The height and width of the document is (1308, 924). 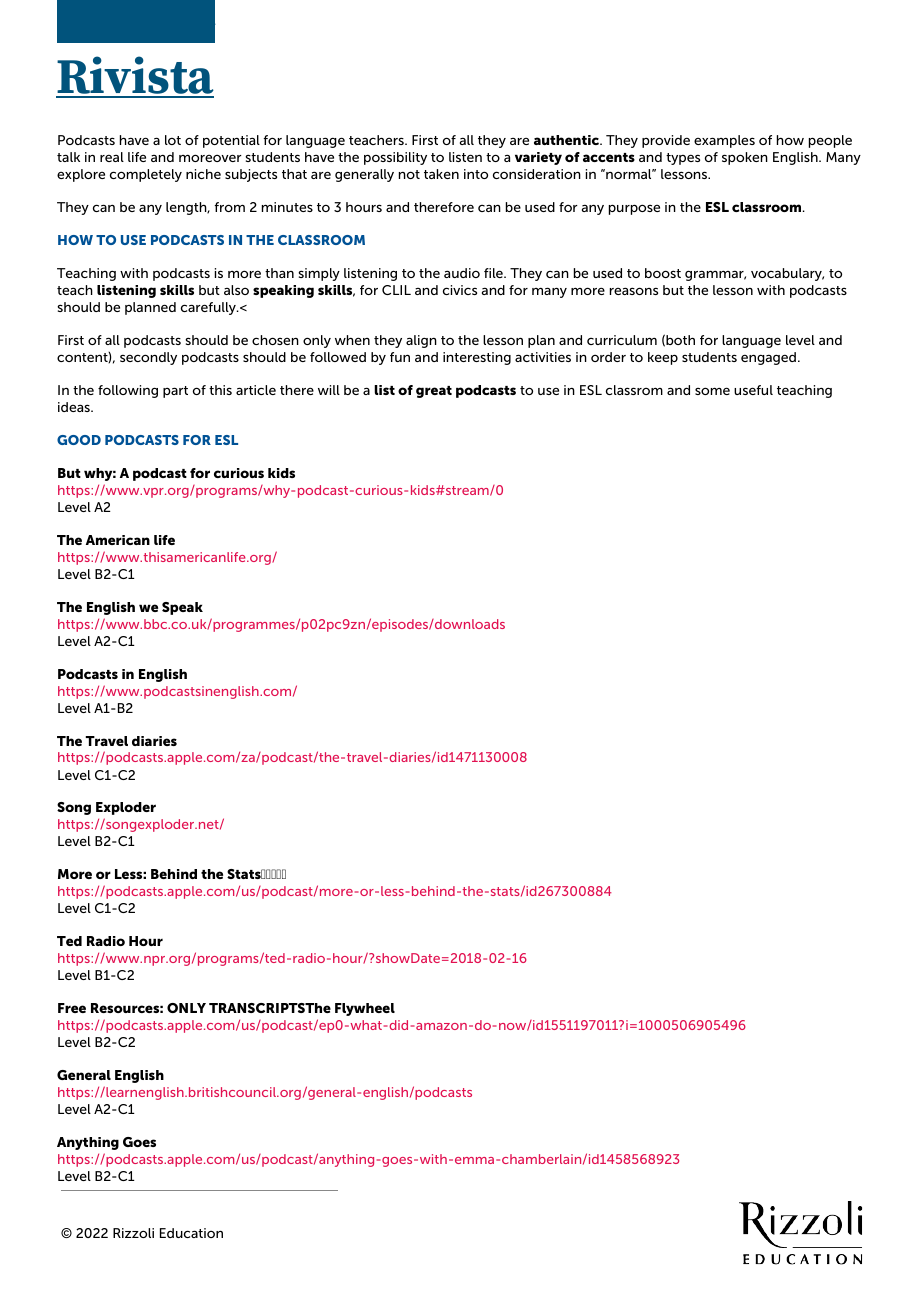 What do you see at coordinates (745, 158) in the document?
I see `spoken` at bounding box center [745, 158].
